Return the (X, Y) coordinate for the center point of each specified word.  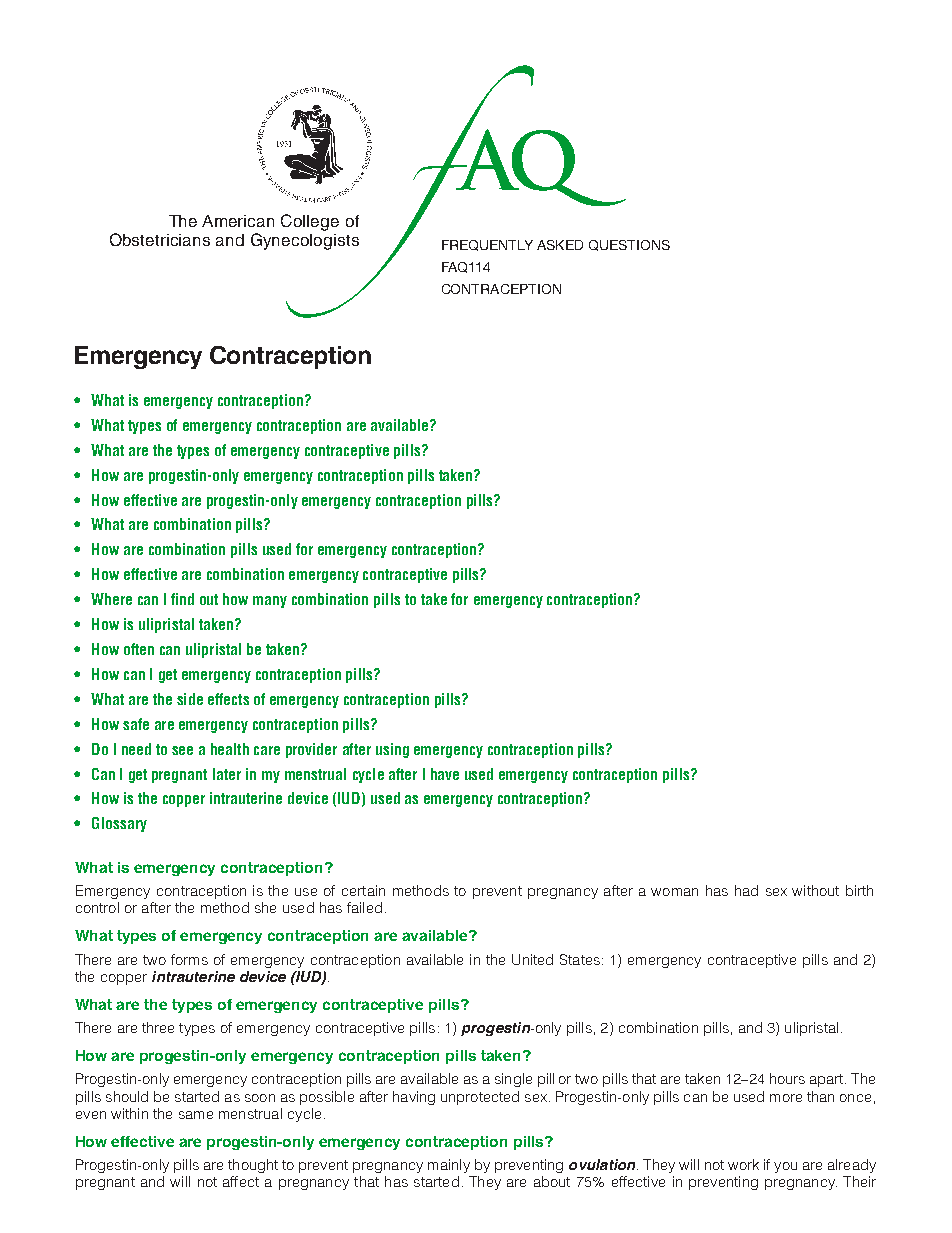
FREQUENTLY (487, 245)
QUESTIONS (629, 245)
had (746, 890)
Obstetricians (160, 239)
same (196, 1115)
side (190, 699)
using (392, 750)
